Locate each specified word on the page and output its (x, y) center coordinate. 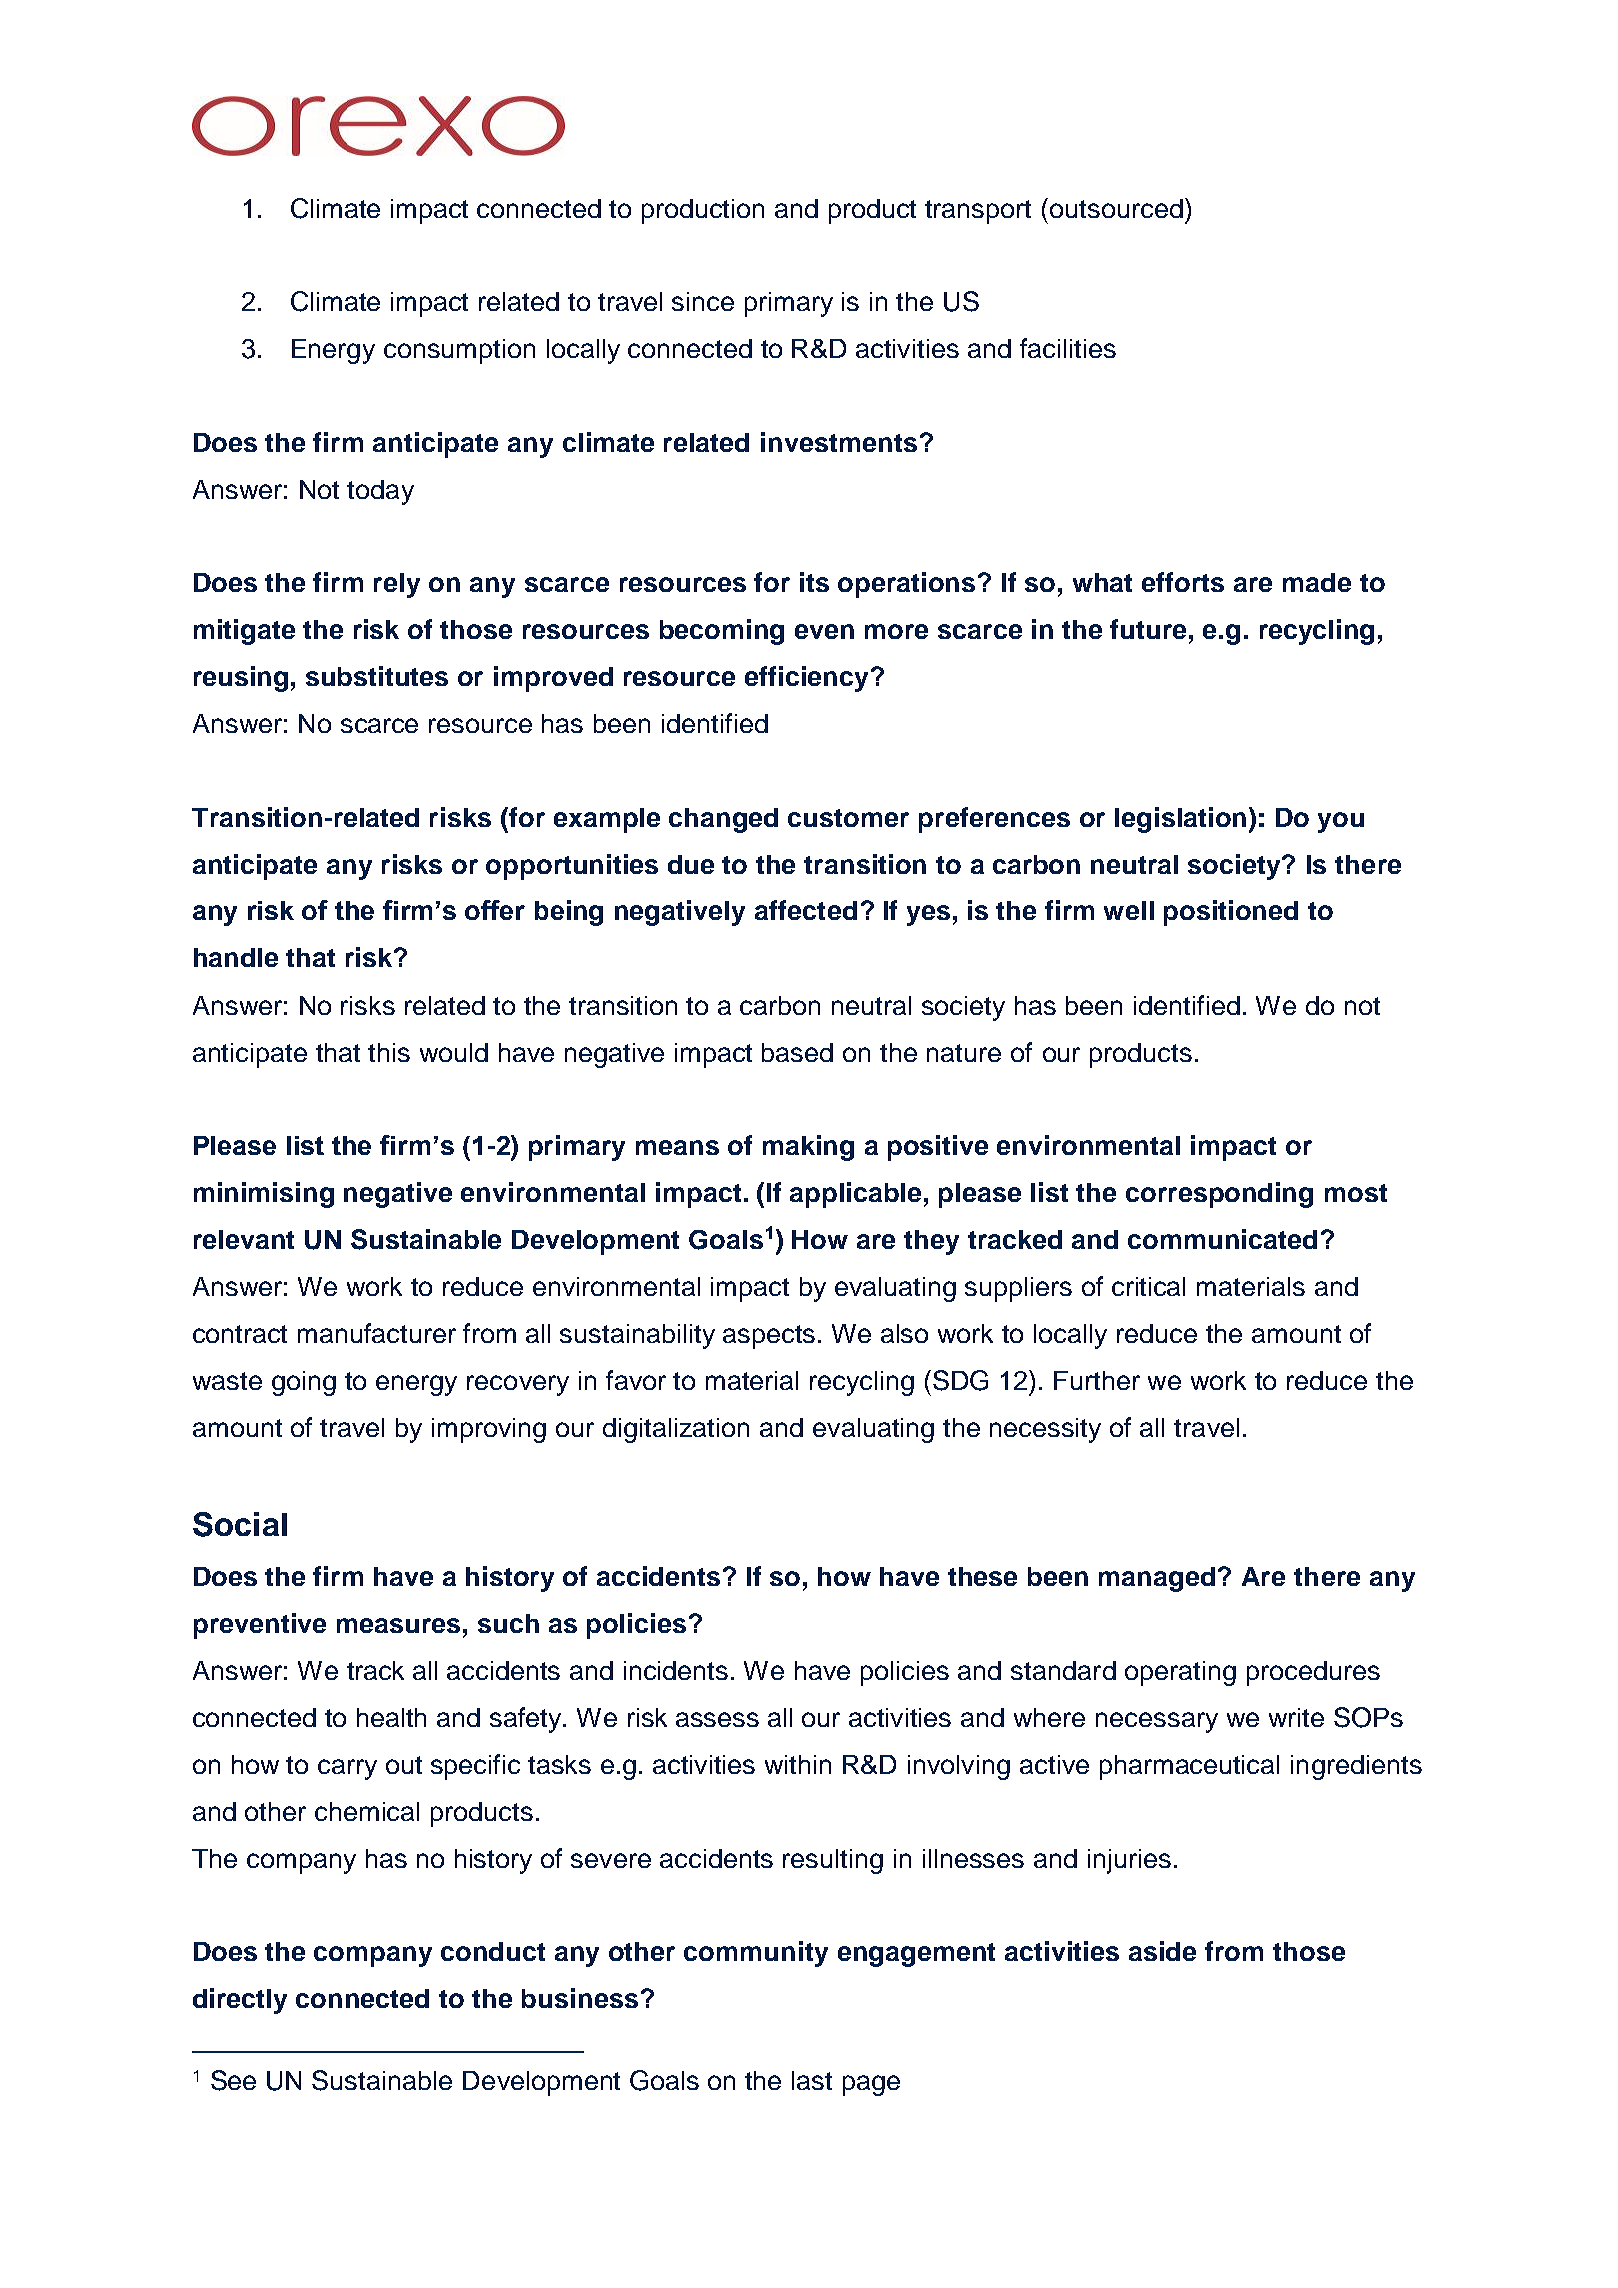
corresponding (1219, 1195)
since (703, 301)
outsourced (1116, 208)
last (812, 2080)
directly (240, 2001)
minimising (264, 1195)
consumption (459, 351)
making (808, 1148)
